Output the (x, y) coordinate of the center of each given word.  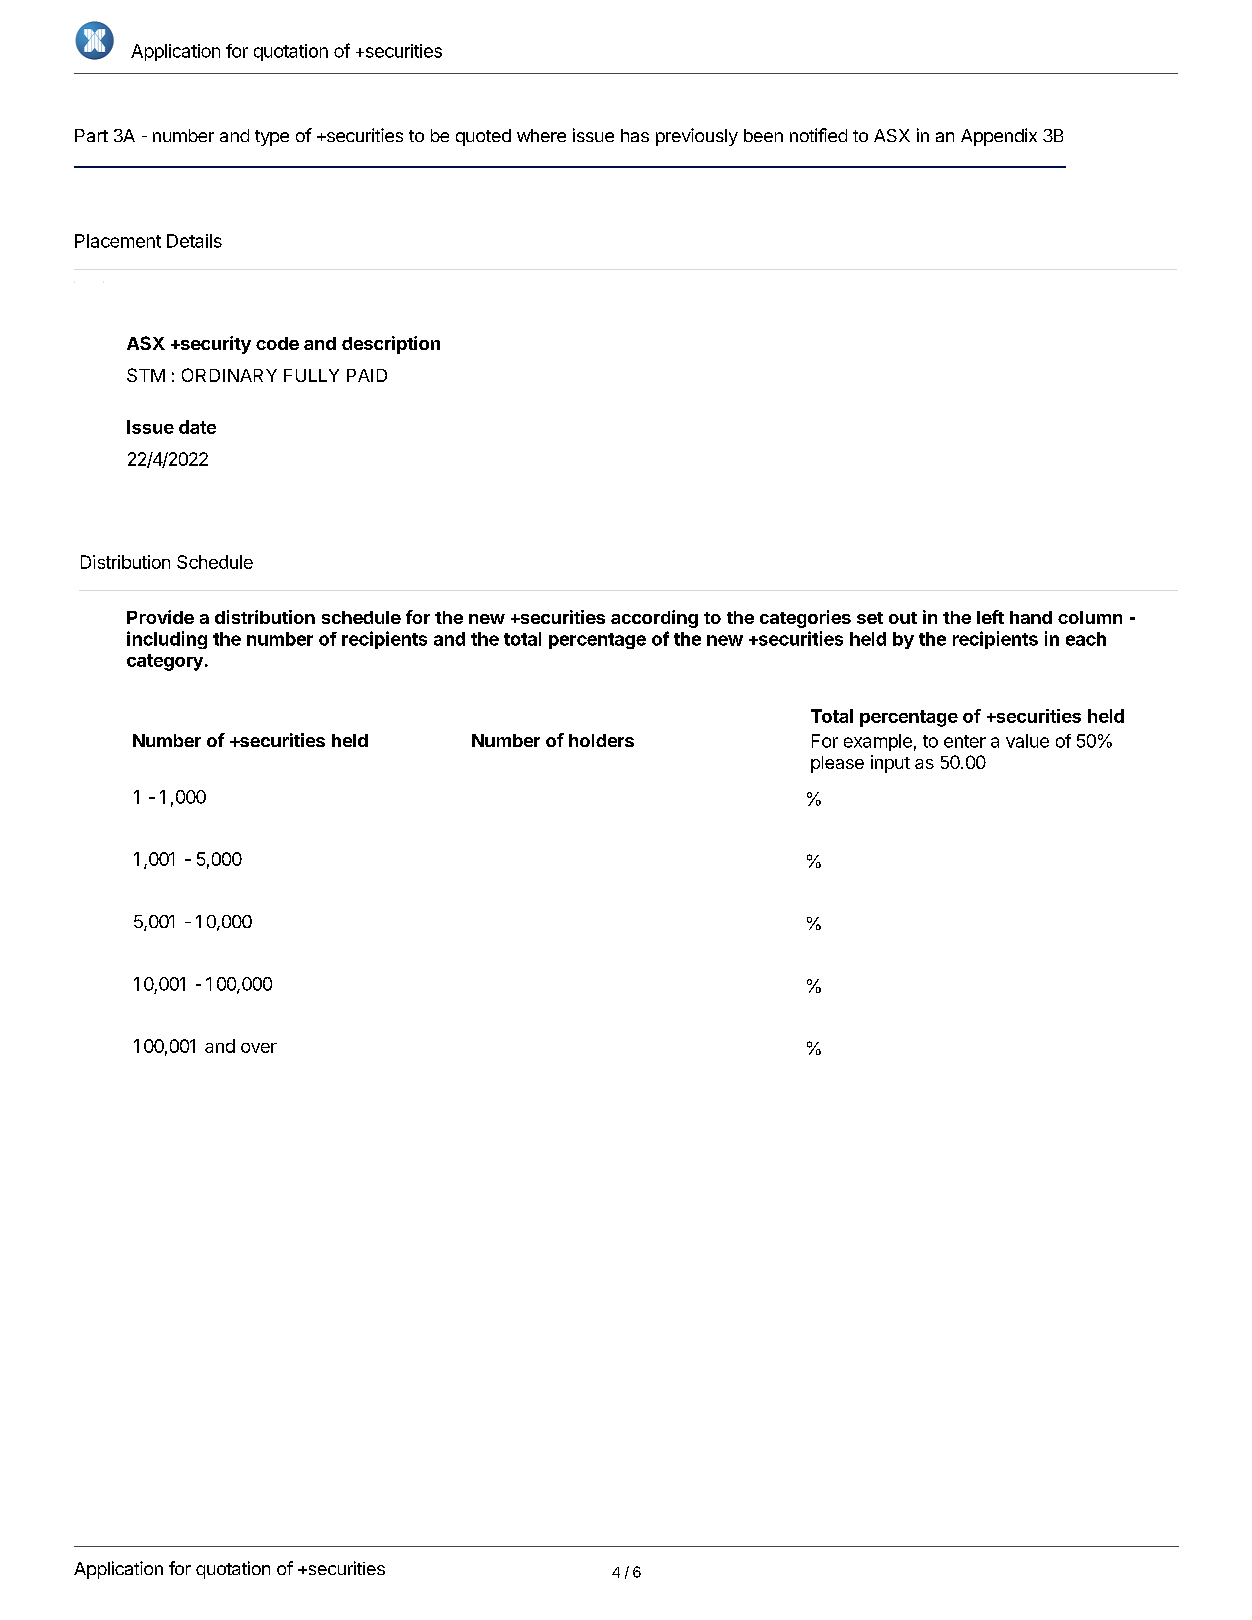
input (890, 764)
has (635, 135)
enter (965, 741)
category (165, 662)
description (391, 345)
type (272, 138)
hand (1031, 617)
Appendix (999, 137)
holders (601, 740)
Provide (160, 617)
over (259, 1048)
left (990, 617)
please (837, 764)
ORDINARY (229, 375)
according (654, 619)
